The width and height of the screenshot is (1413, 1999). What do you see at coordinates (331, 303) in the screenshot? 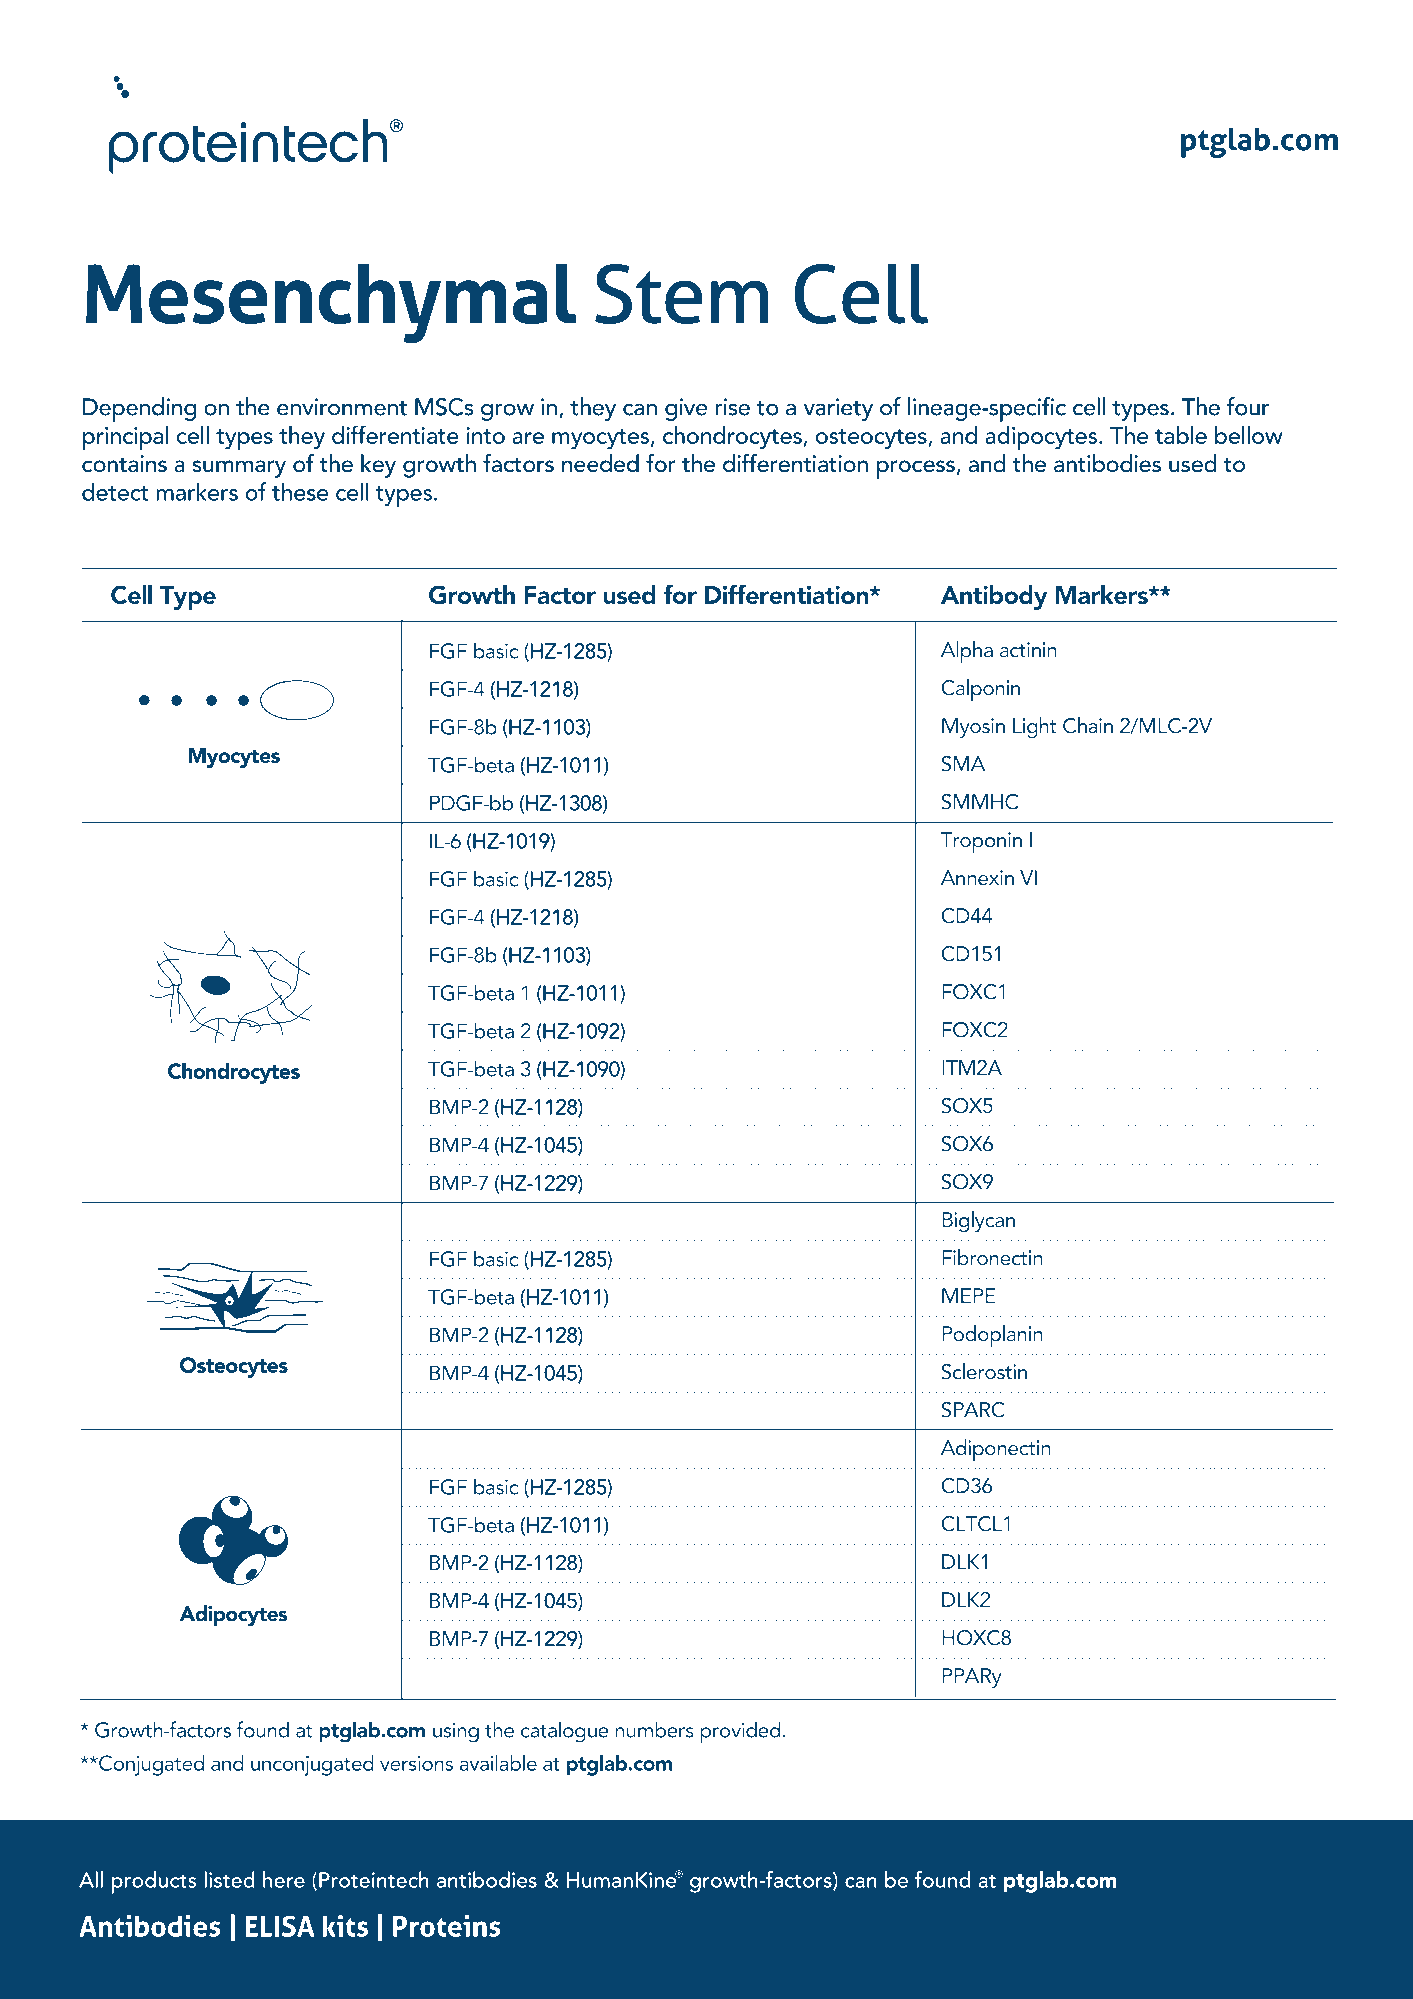
I see `Mesenchymal` at bounding box center [331, 303].
